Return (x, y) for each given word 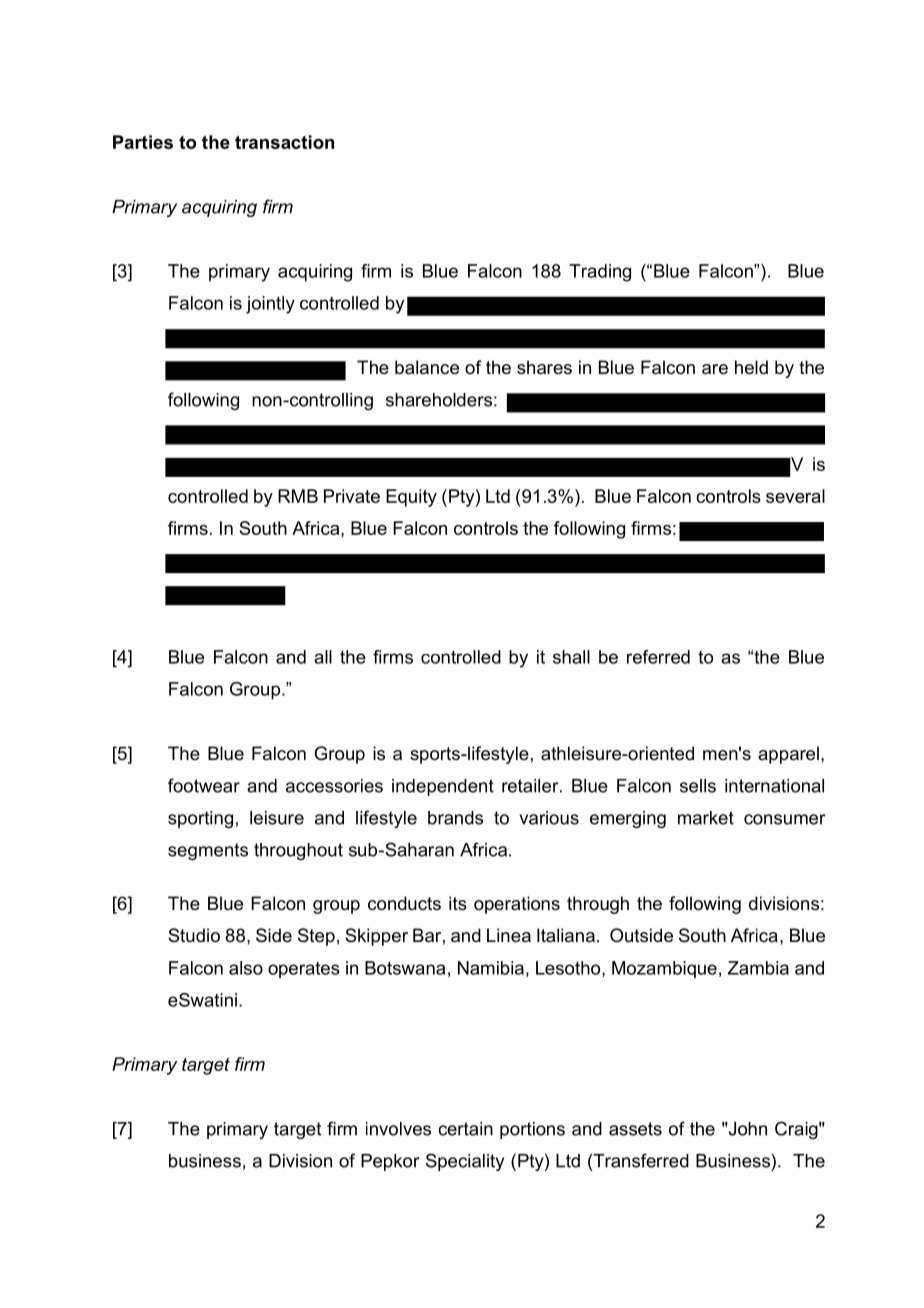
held (751, 367)
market (706, 818)
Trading (600, 273)
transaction (284, 142)
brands (455, 818)
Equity (411, 498)
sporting (200, 819)
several (795, 496)
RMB (298, 496)
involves (398, 1129)
